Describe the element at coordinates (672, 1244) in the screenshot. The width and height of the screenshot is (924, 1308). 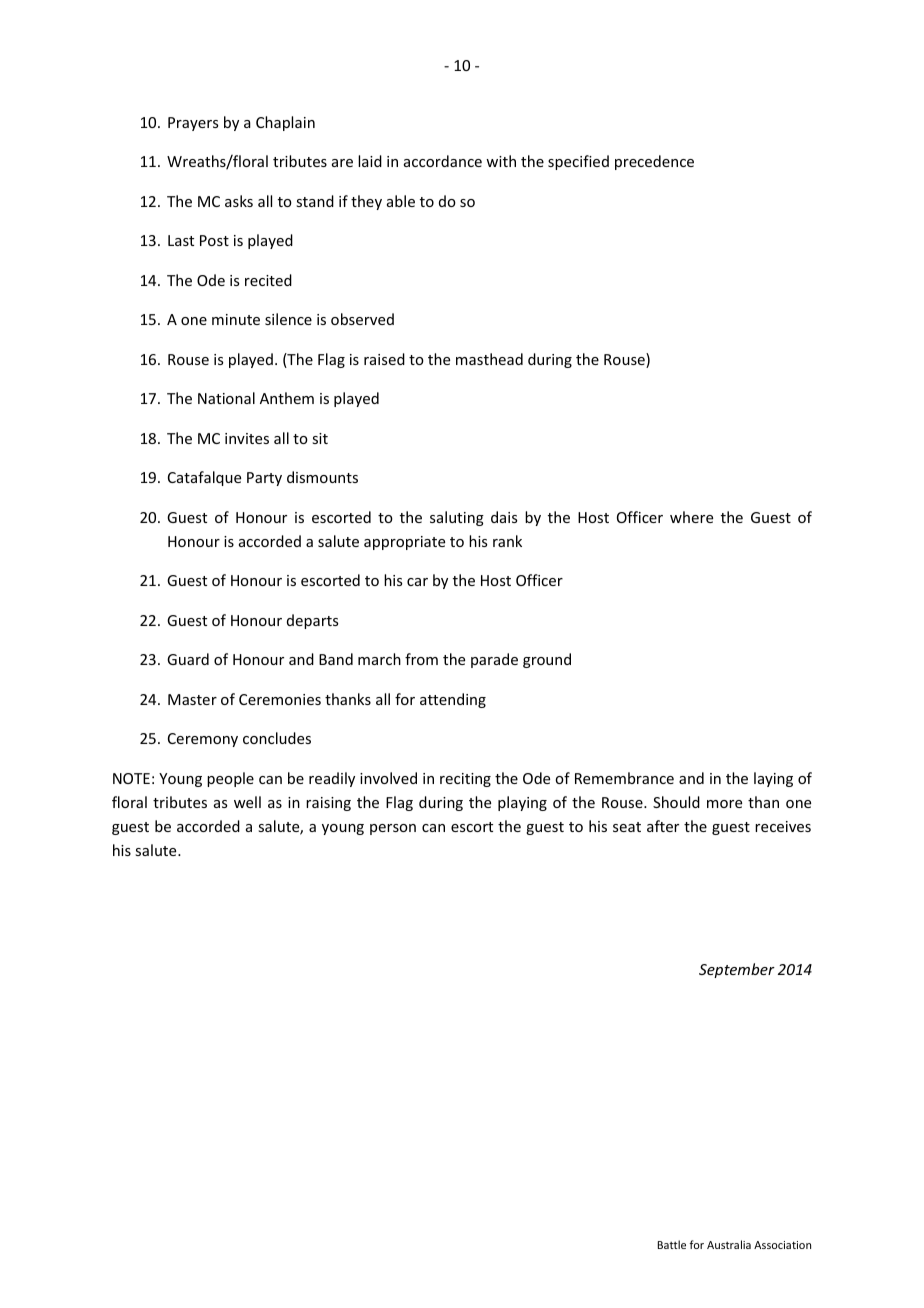
I see `Battle` at that location.
